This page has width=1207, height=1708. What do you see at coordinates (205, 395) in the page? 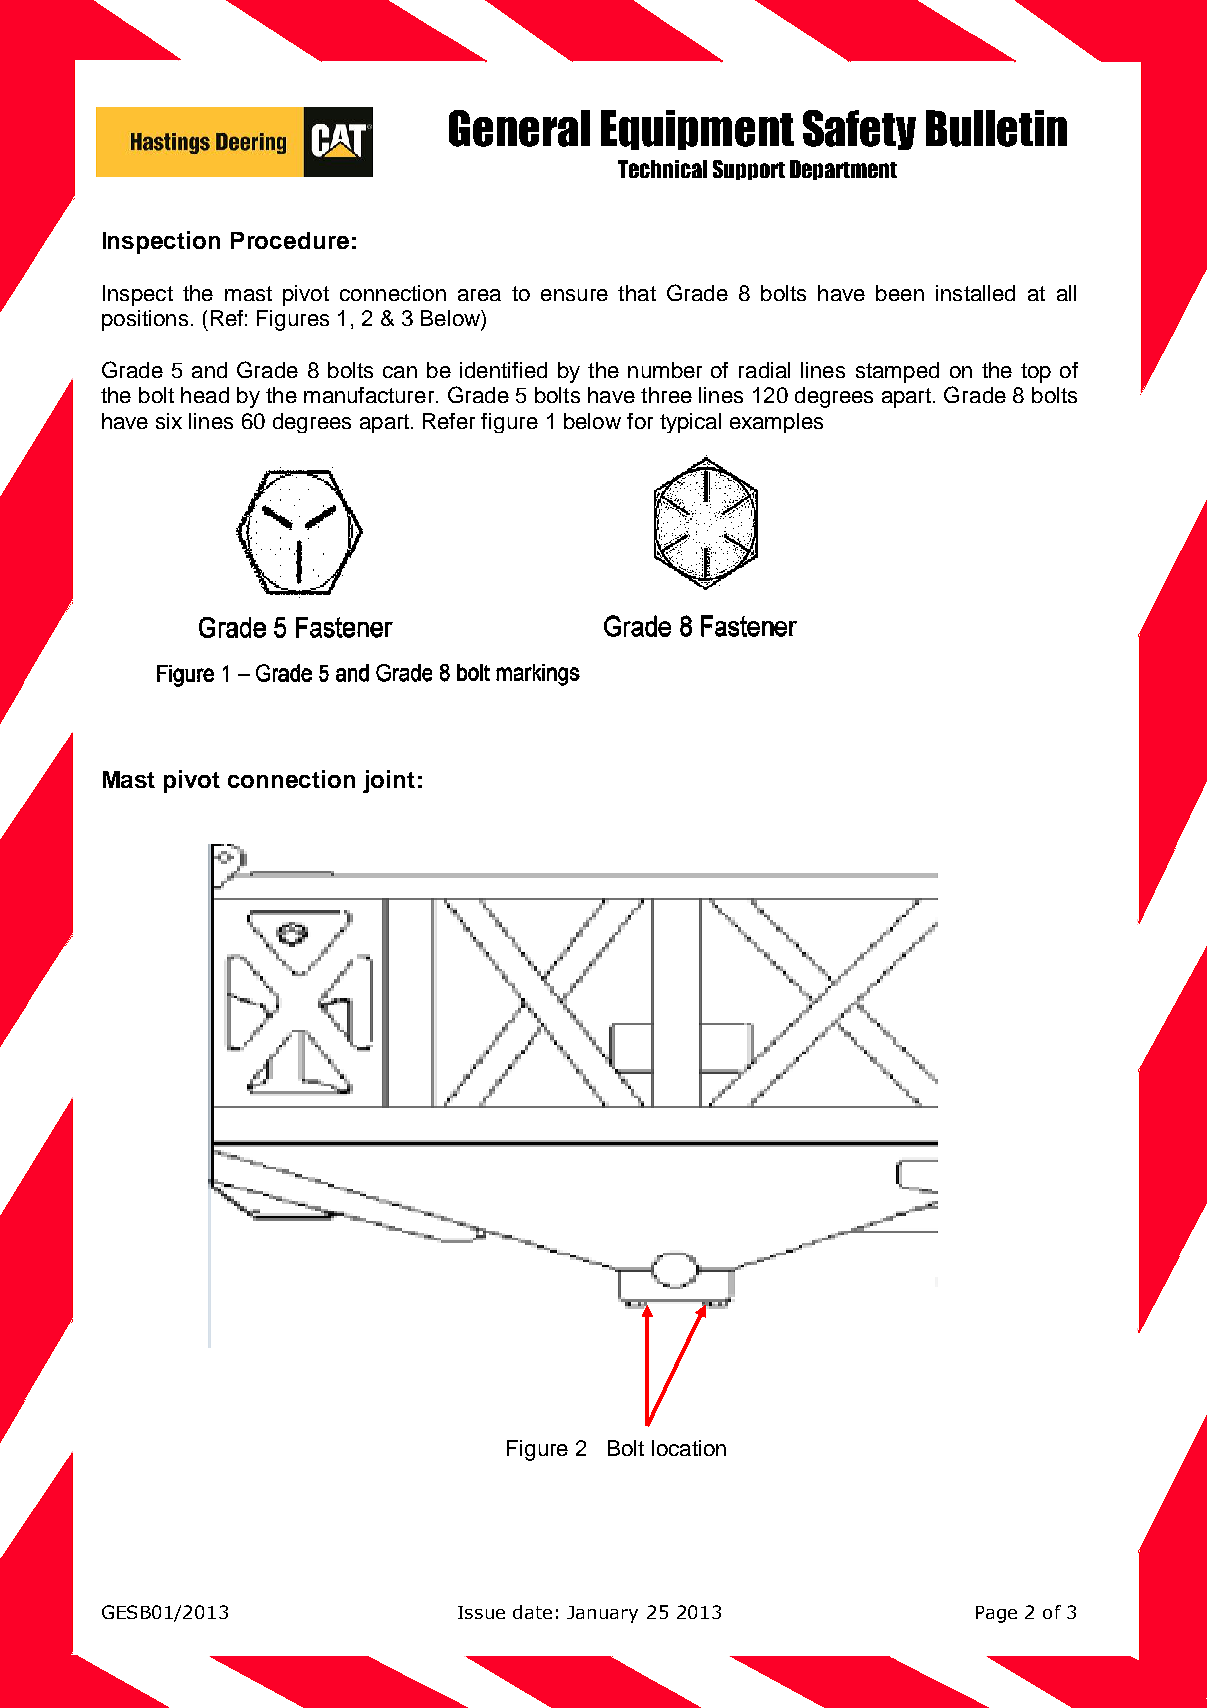
I see `head` at bounding box center [205, 395].
